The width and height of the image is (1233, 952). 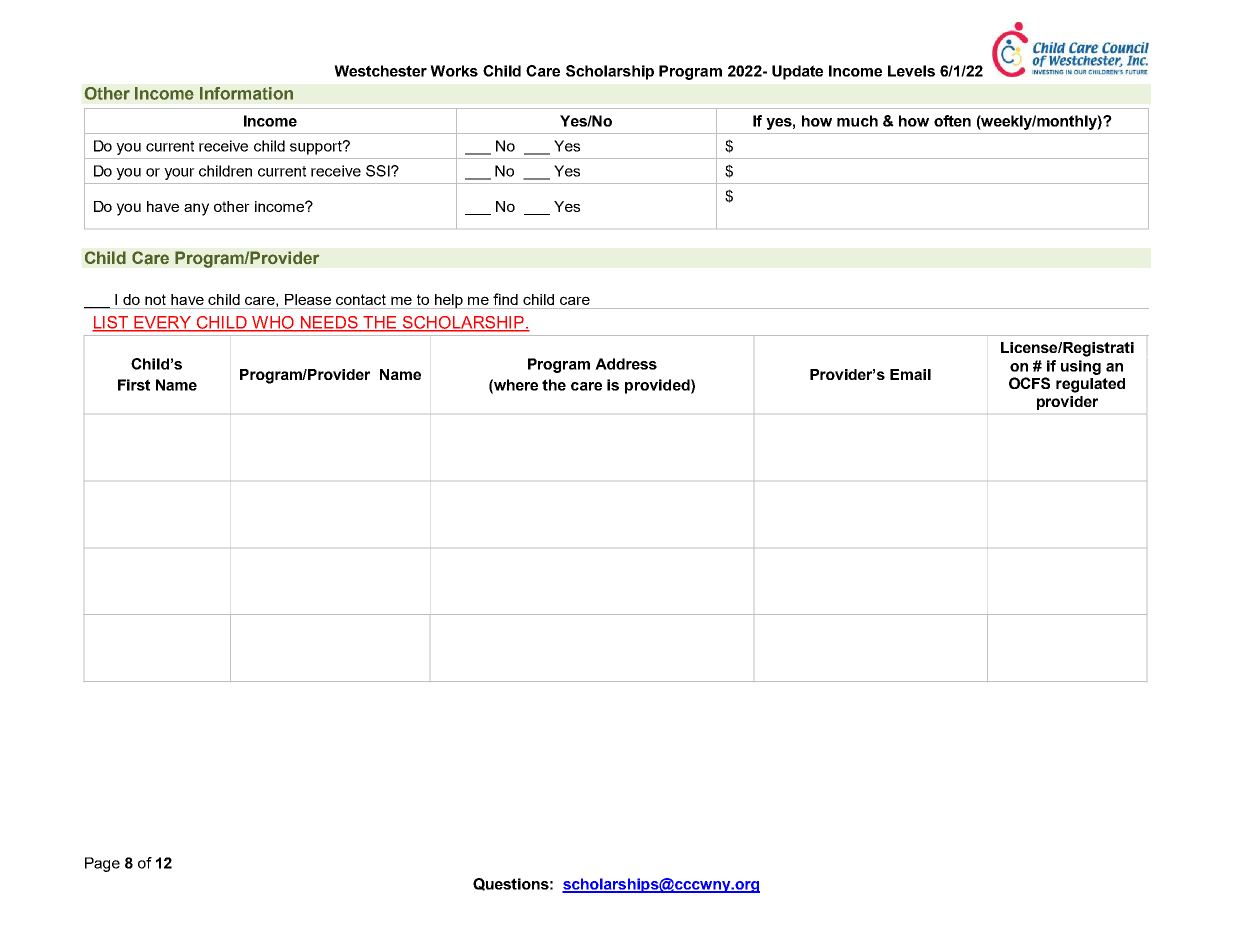 I want to click on often, so click(x=952, y=121).
